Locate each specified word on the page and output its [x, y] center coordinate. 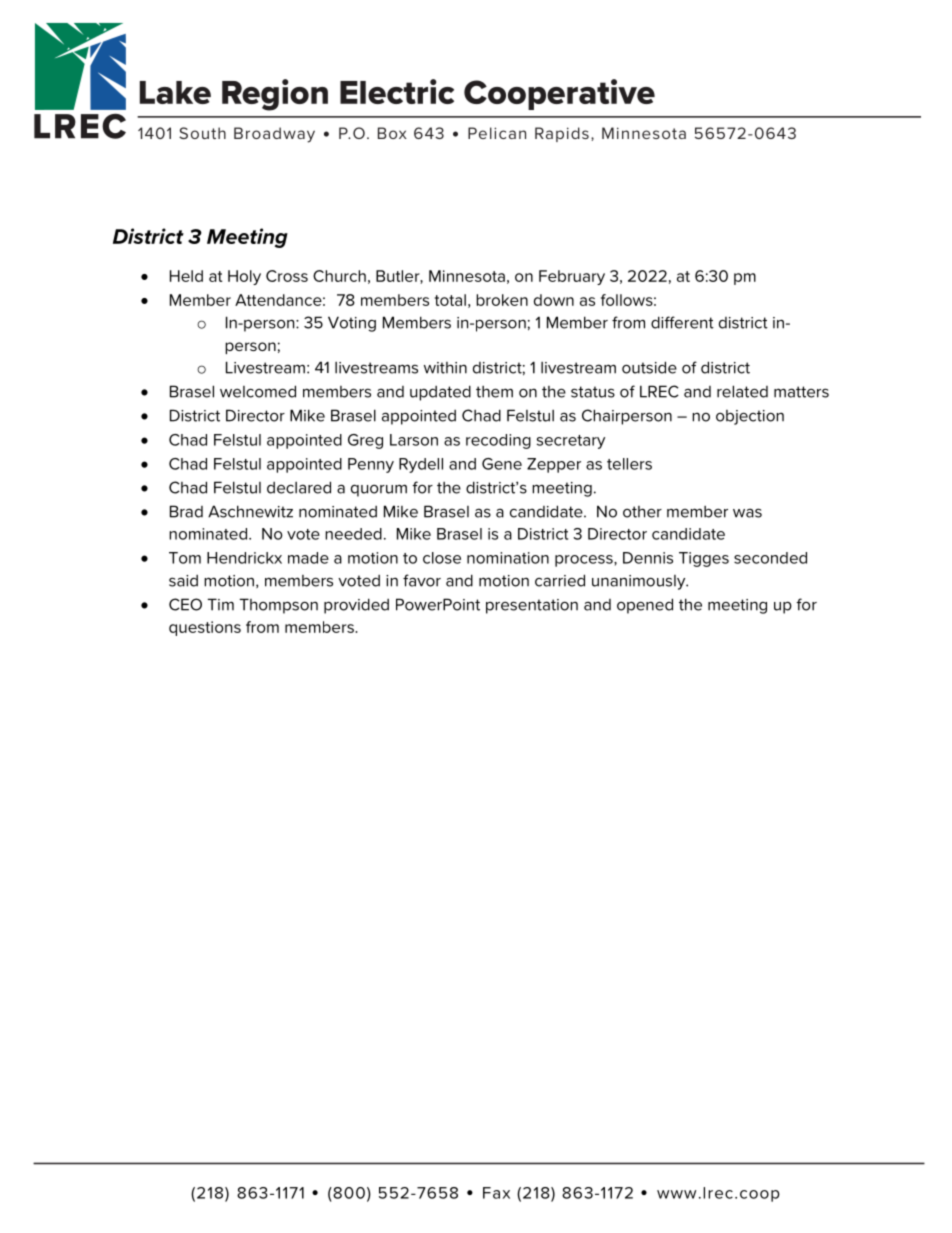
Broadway [274, 135]
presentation [532, 606]
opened [645, 606]
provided [356, 606]
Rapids [562, 134]
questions [205, 628]
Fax [496, 1193]
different [682, 322]
